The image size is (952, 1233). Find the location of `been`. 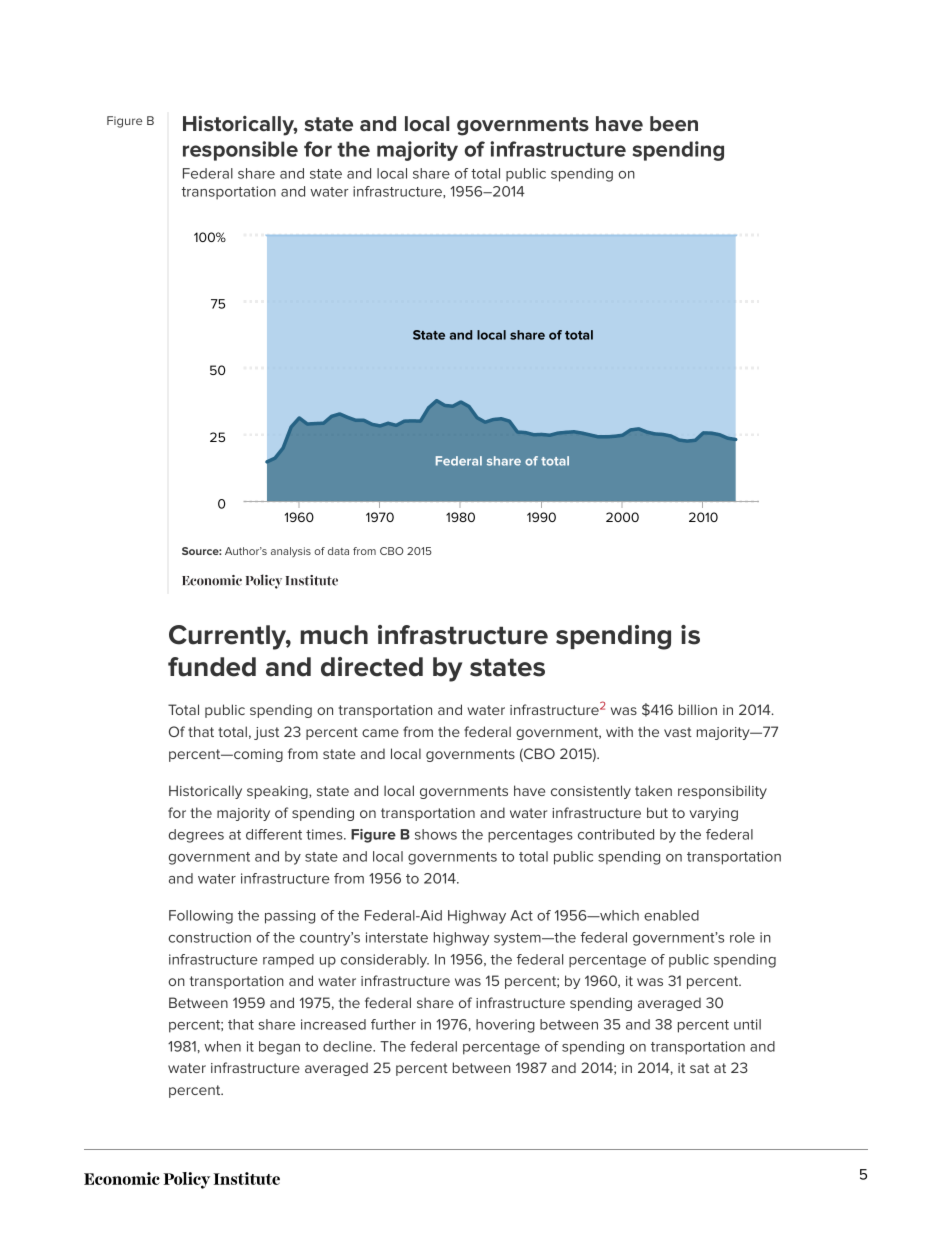

been is located at coordinates (674, 124).
